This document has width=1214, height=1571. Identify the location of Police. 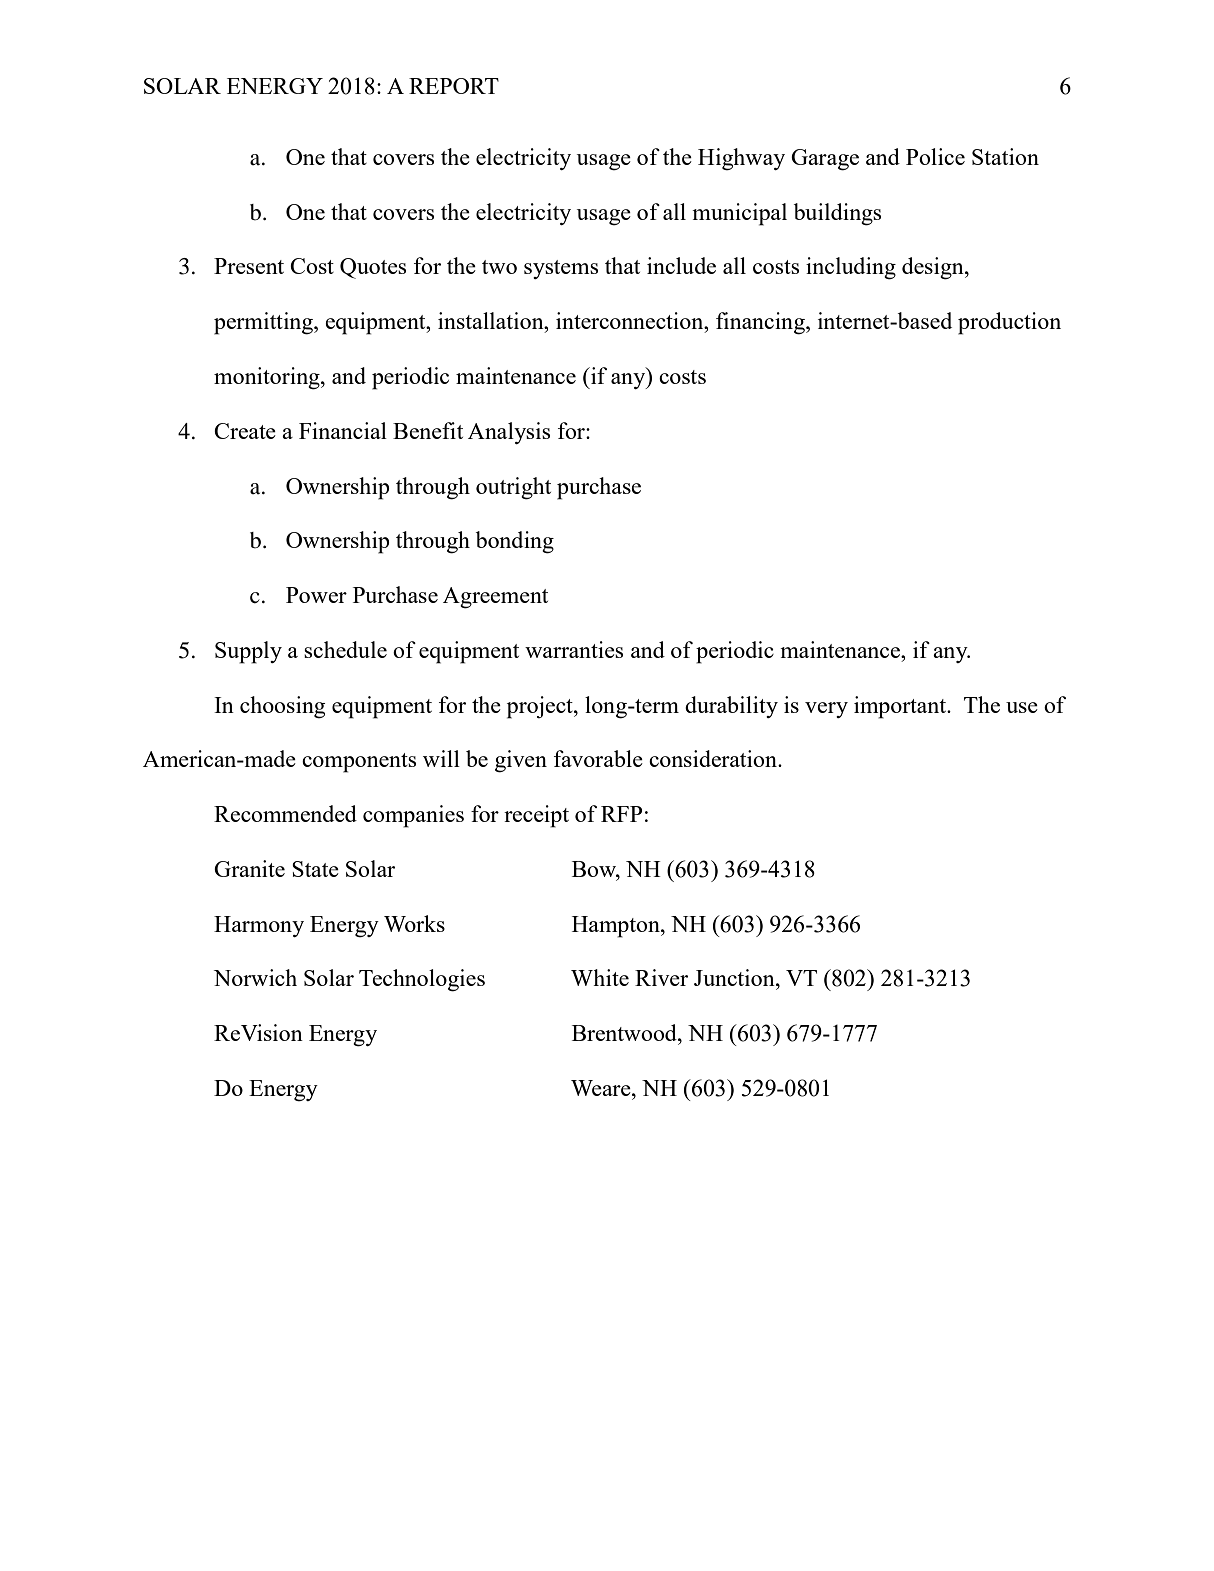
(935, 156).
